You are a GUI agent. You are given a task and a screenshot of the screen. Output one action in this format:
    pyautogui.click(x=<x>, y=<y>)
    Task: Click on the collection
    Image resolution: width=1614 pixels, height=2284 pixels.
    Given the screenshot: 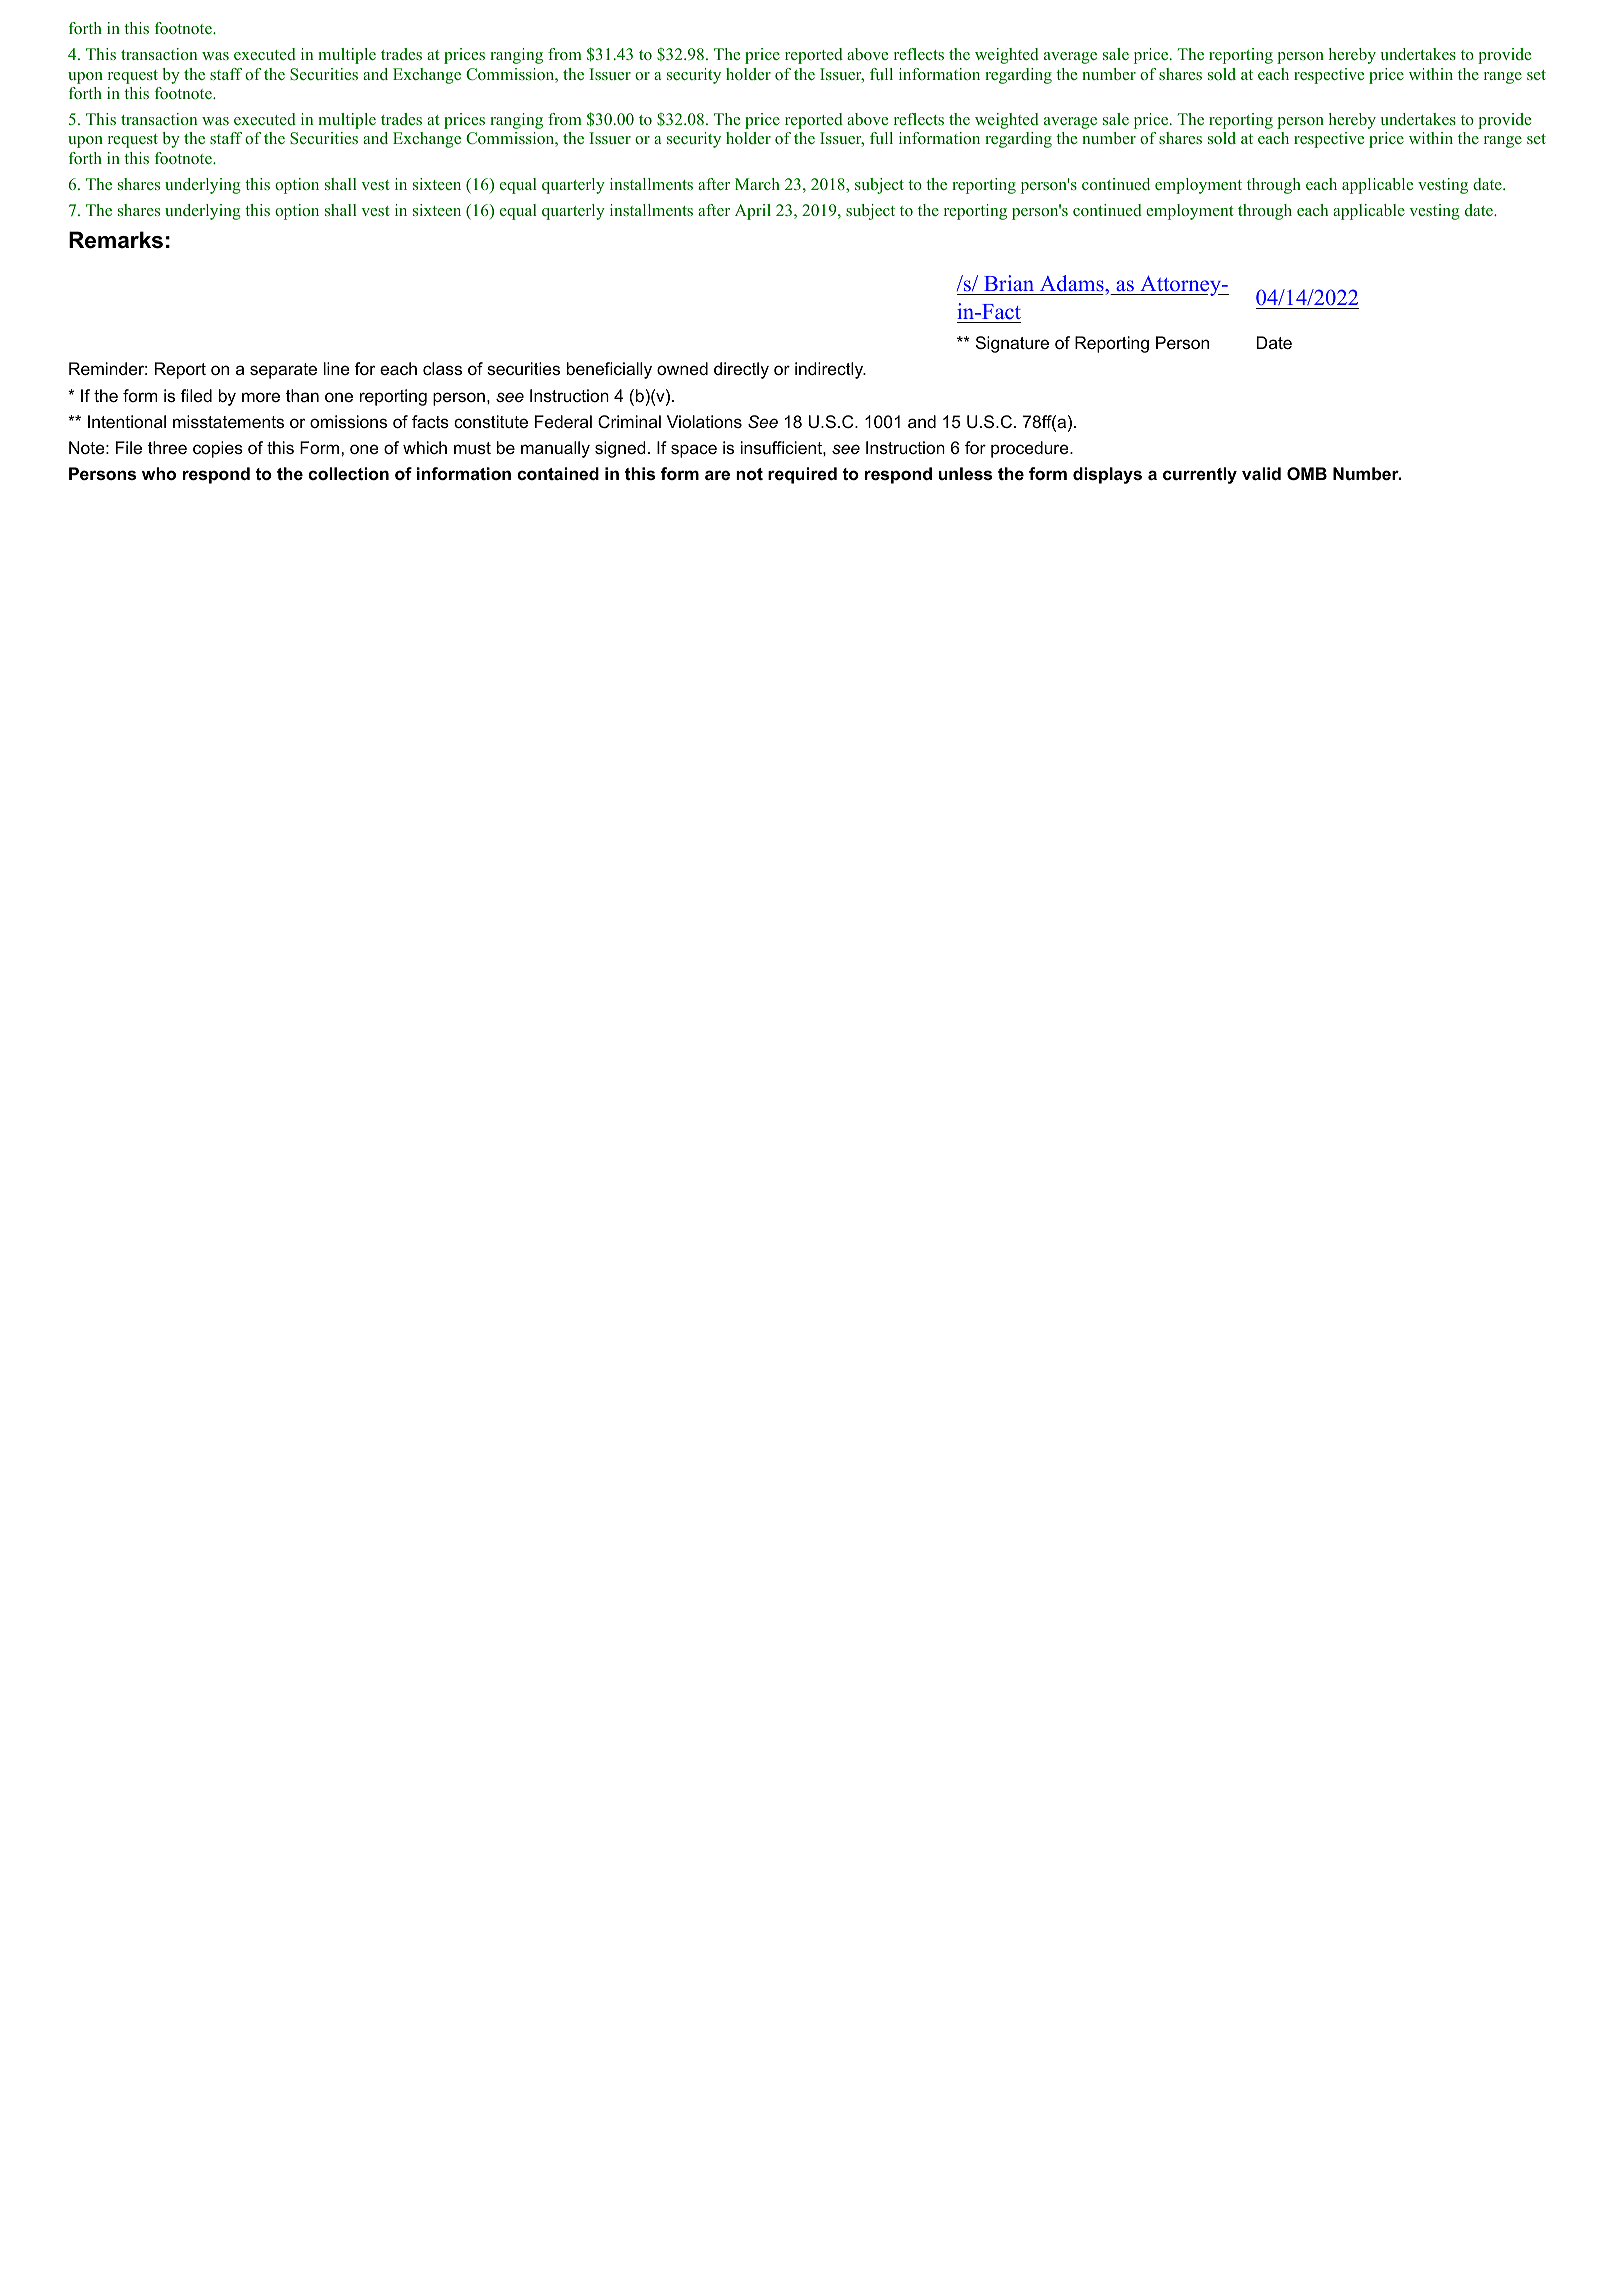 What is the action you would take?
    pyautogui.click(x=348, y=473)
